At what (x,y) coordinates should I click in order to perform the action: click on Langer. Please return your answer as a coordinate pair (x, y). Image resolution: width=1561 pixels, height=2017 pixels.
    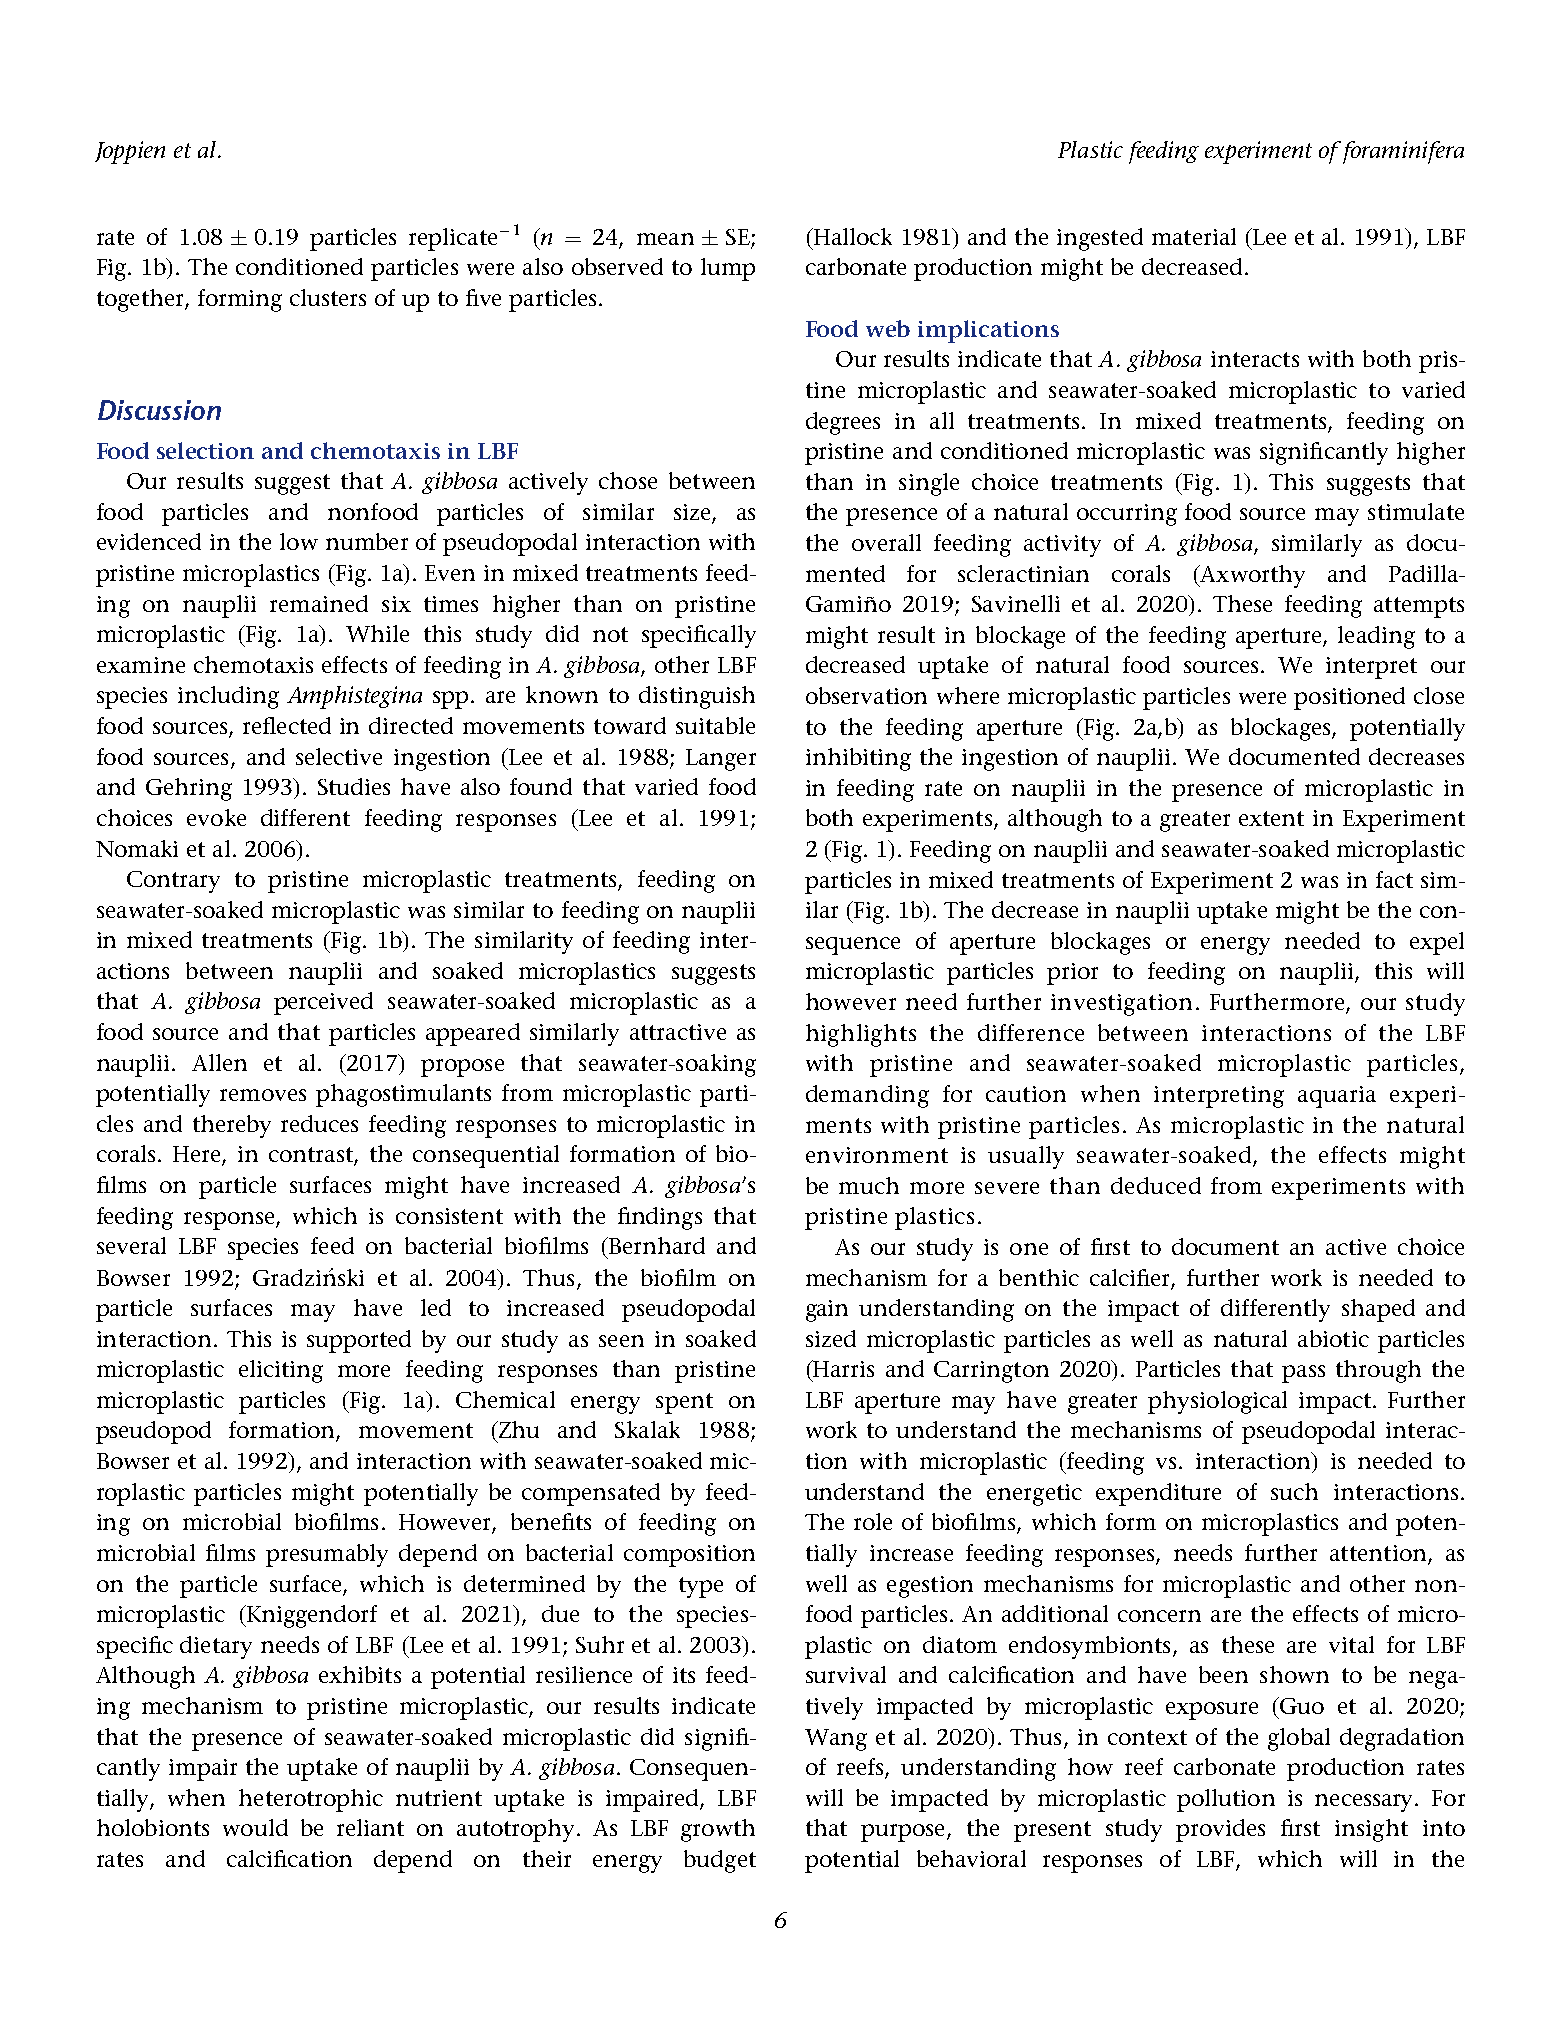
    Looking at the image, I should click on (721, 760).
